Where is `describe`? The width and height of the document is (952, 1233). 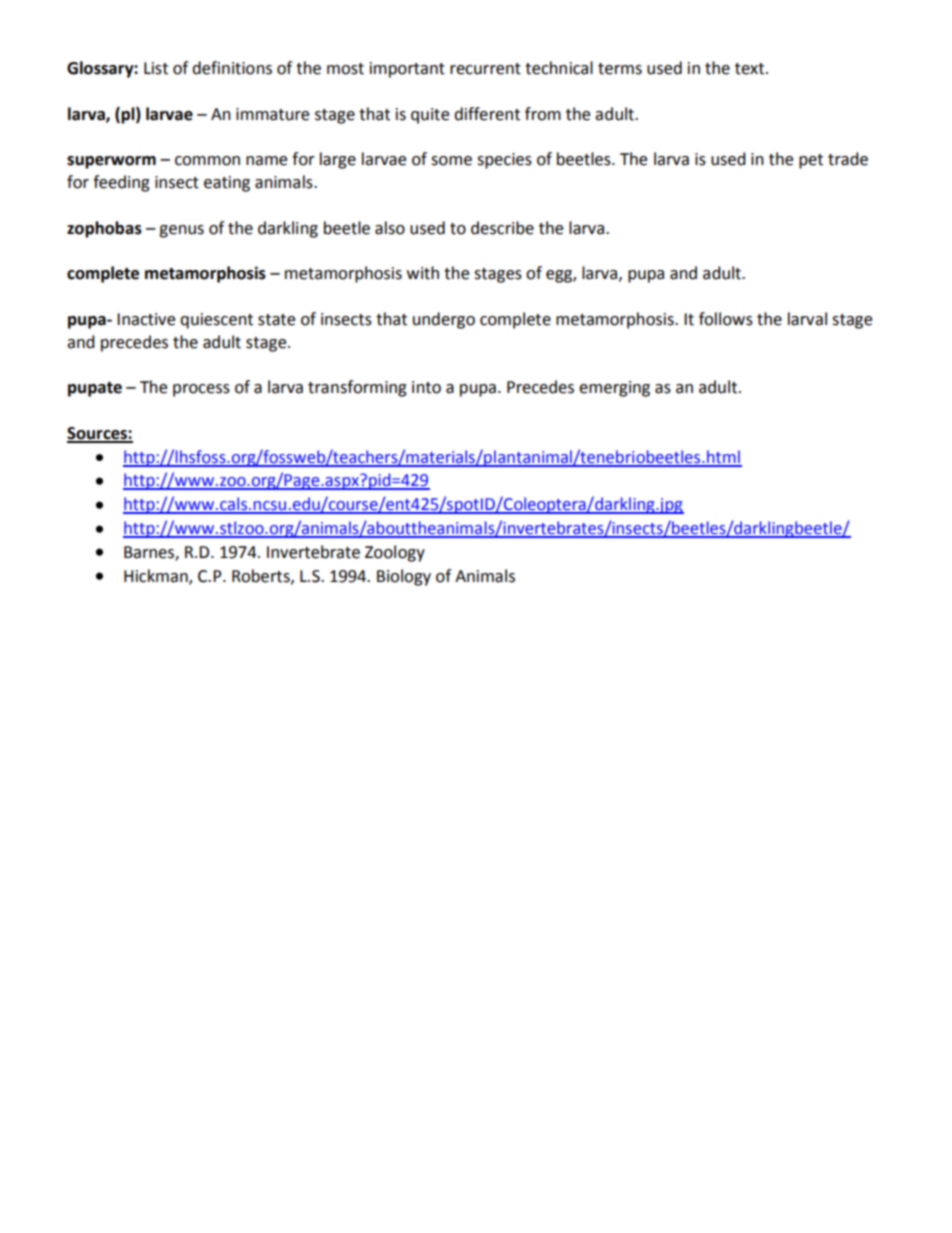 describe is located at coordinates (502, 228).
